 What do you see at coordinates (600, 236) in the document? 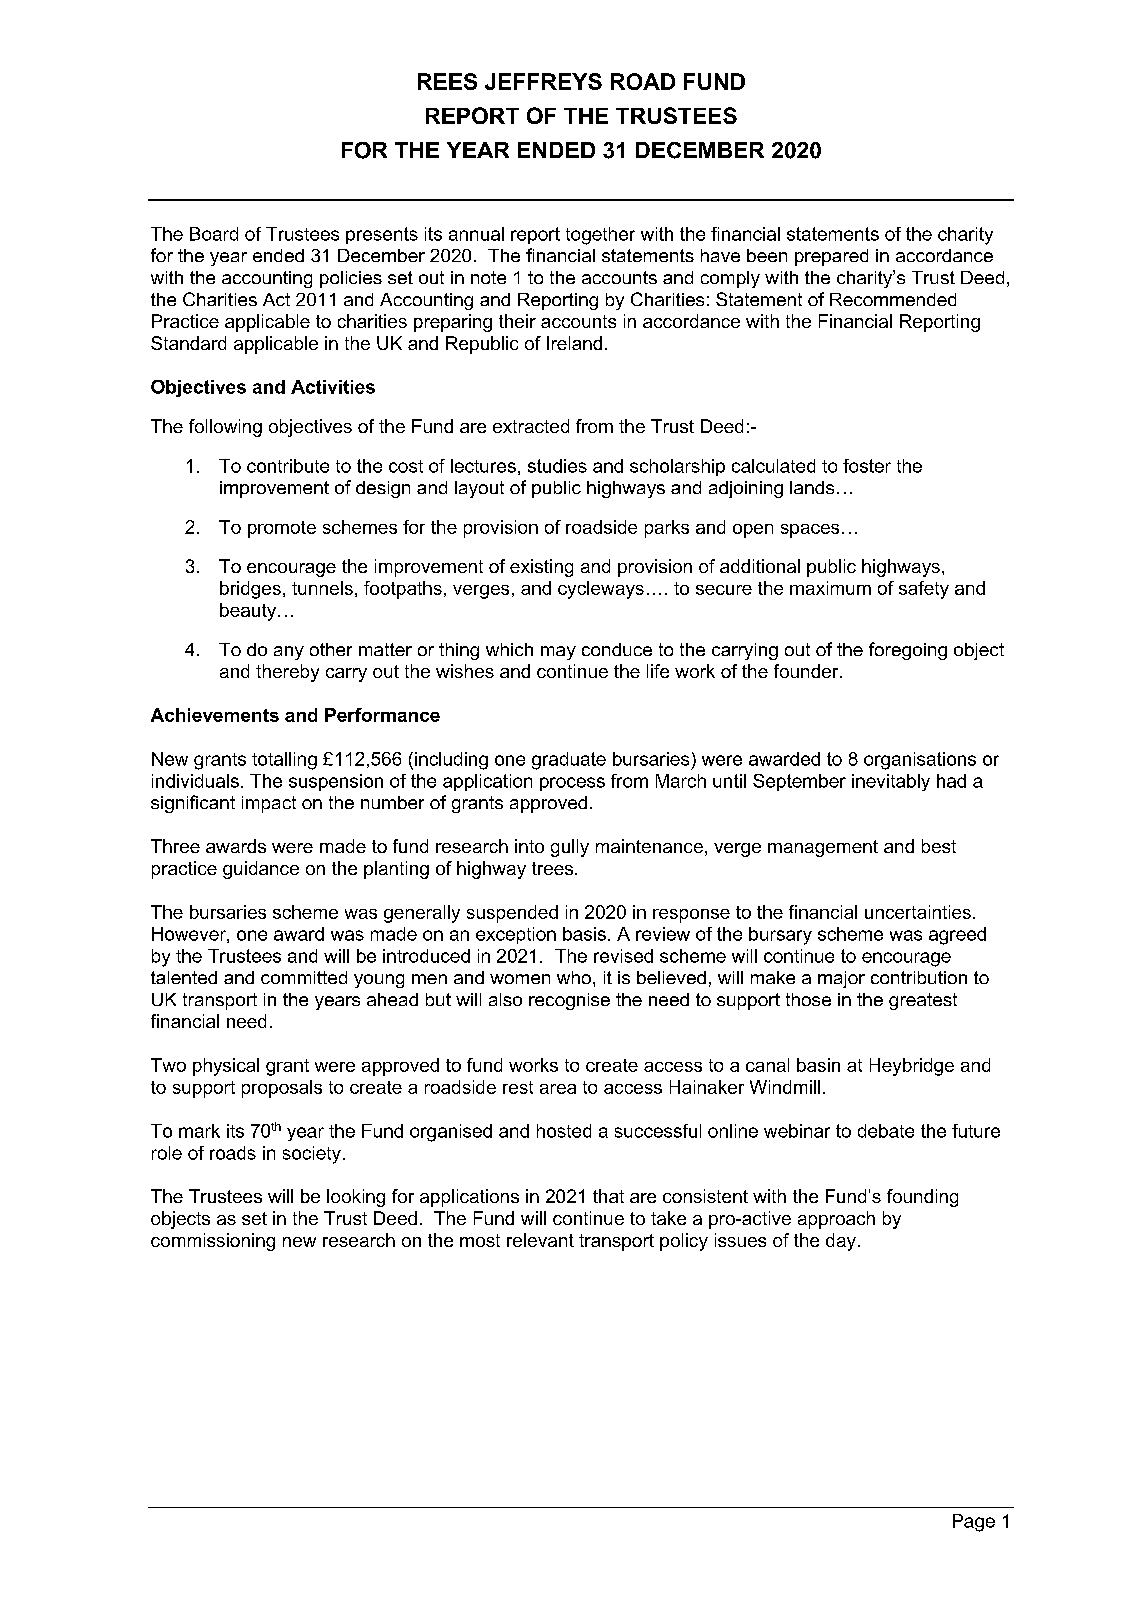
I see `together` at bounding box center [600, 236].
